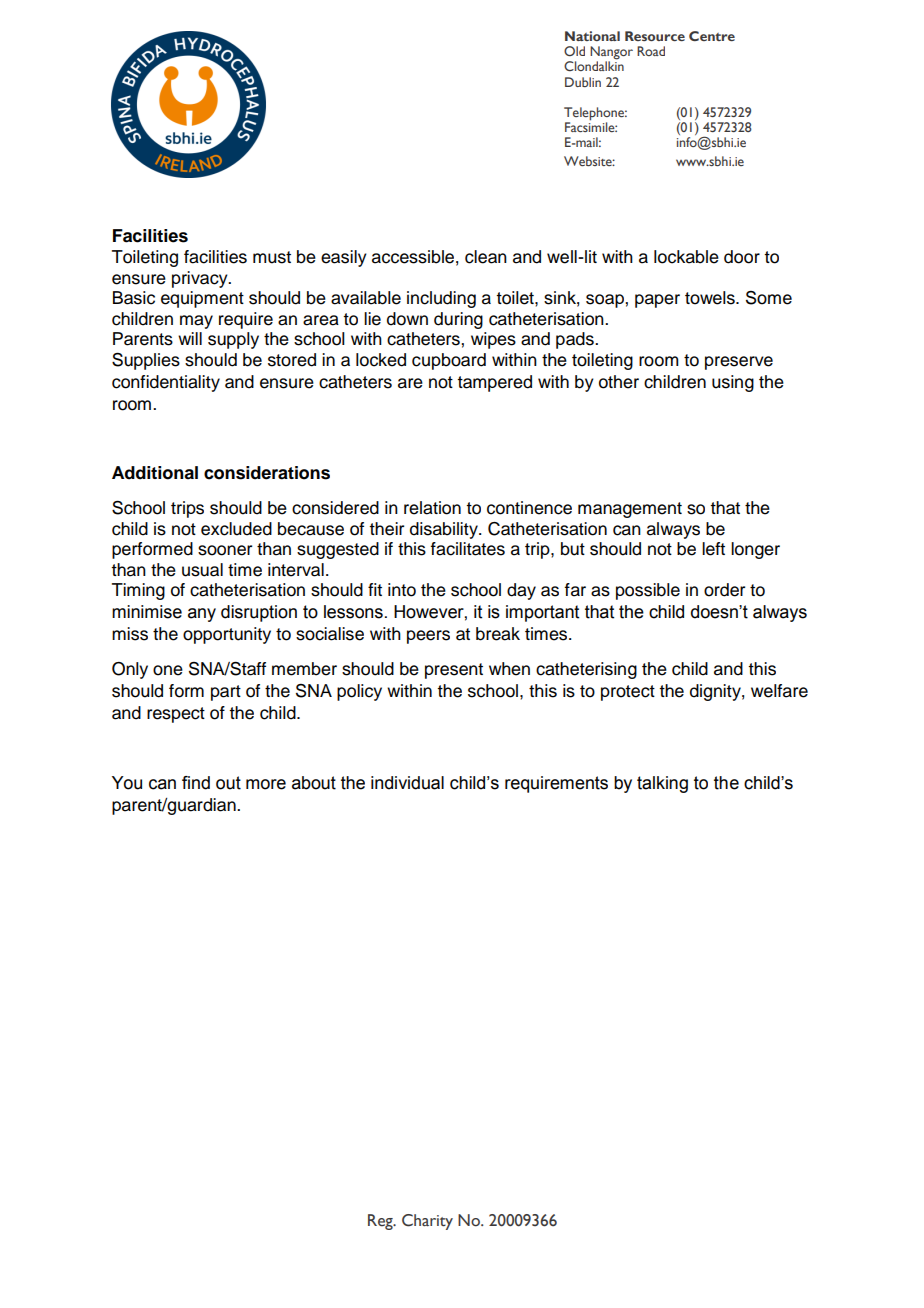 The width and height of the document is (924, 1308). Describe the element at coordinates (574, 51) in the document. I see `Old` at that location.
